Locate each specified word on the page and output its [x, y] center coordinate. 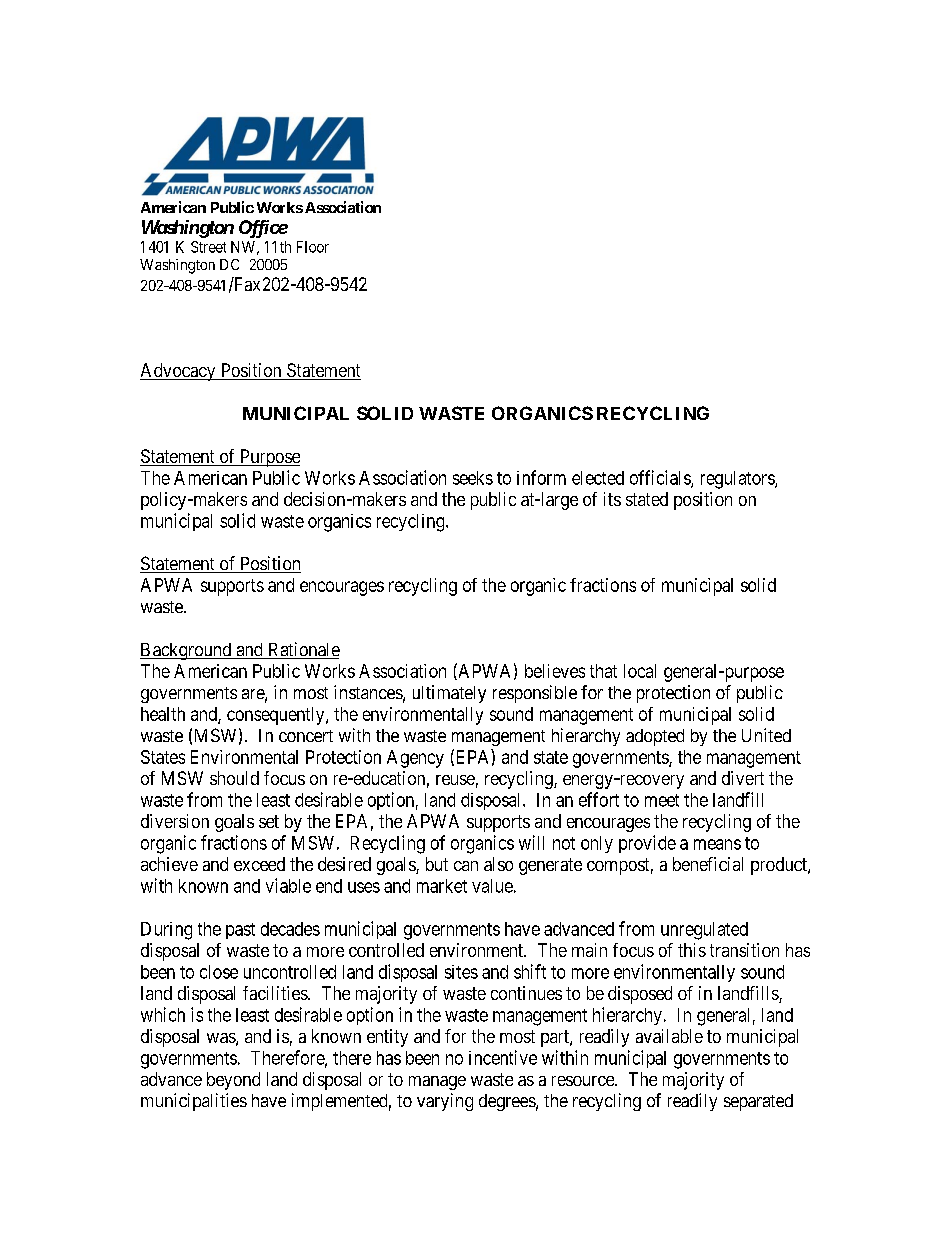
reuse [455, 780]
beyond [233, 1081]
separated [758, 1102]
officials [661, 478]
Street [208, 247]
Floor [313, 247]
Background [187, 651]
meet [662, 800]
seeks [473, 478]
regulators [738, 480]
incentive [503, 1057]
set [269, 821]
